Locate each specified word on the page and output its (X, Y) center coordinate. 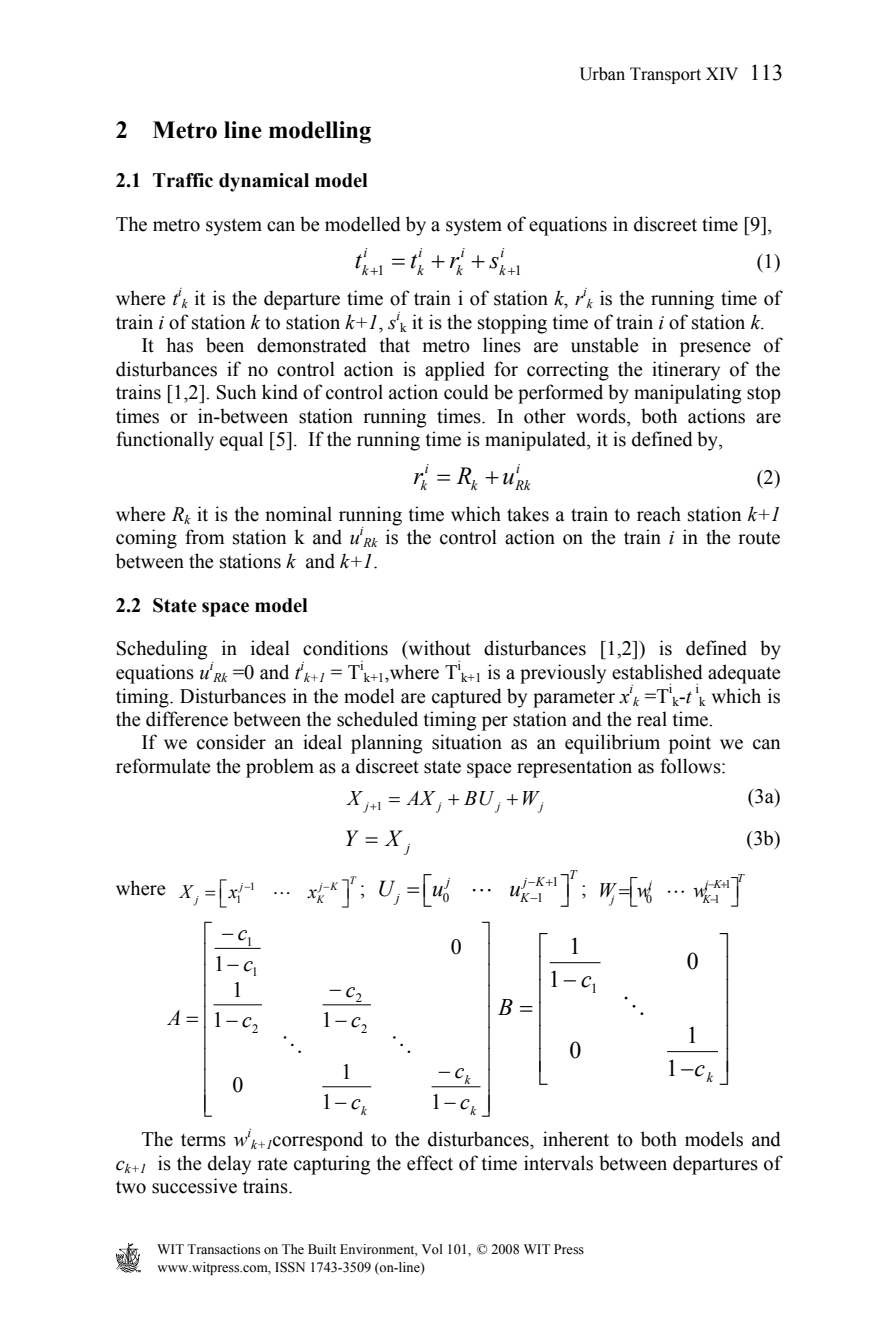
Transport (665, 75)
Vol (432, 1249)
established (657, 672)
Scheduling (162, 650)
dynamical (264, 182)
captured (467, 698)
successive (194, 1186)
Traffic (183, 180)
